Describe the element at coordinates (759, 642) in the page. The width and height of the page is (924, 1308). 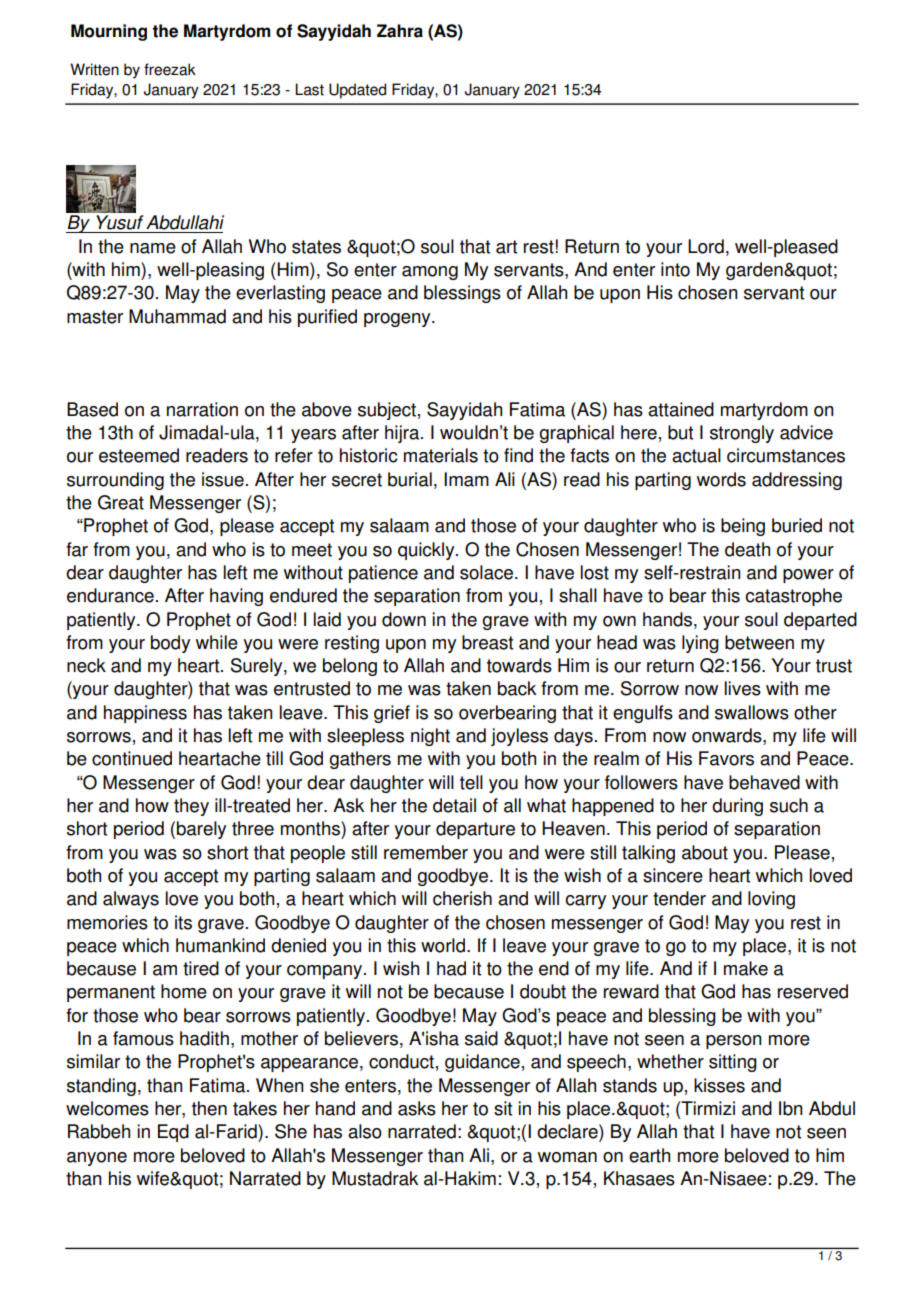
I see `between` at that location.
